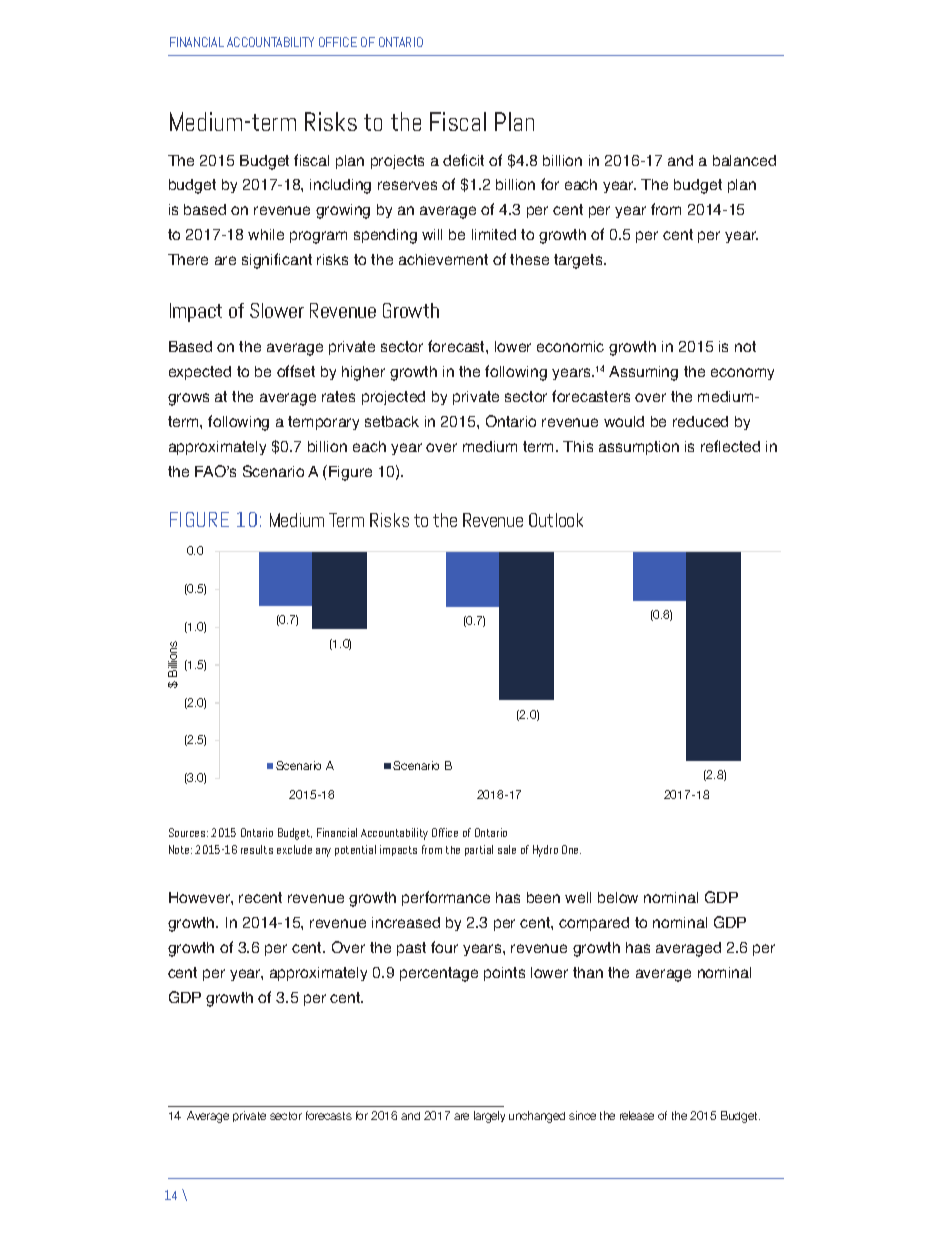  Describe the element at coordinates (556, 520) in the screenshot. I see `Outlook` at that location.
